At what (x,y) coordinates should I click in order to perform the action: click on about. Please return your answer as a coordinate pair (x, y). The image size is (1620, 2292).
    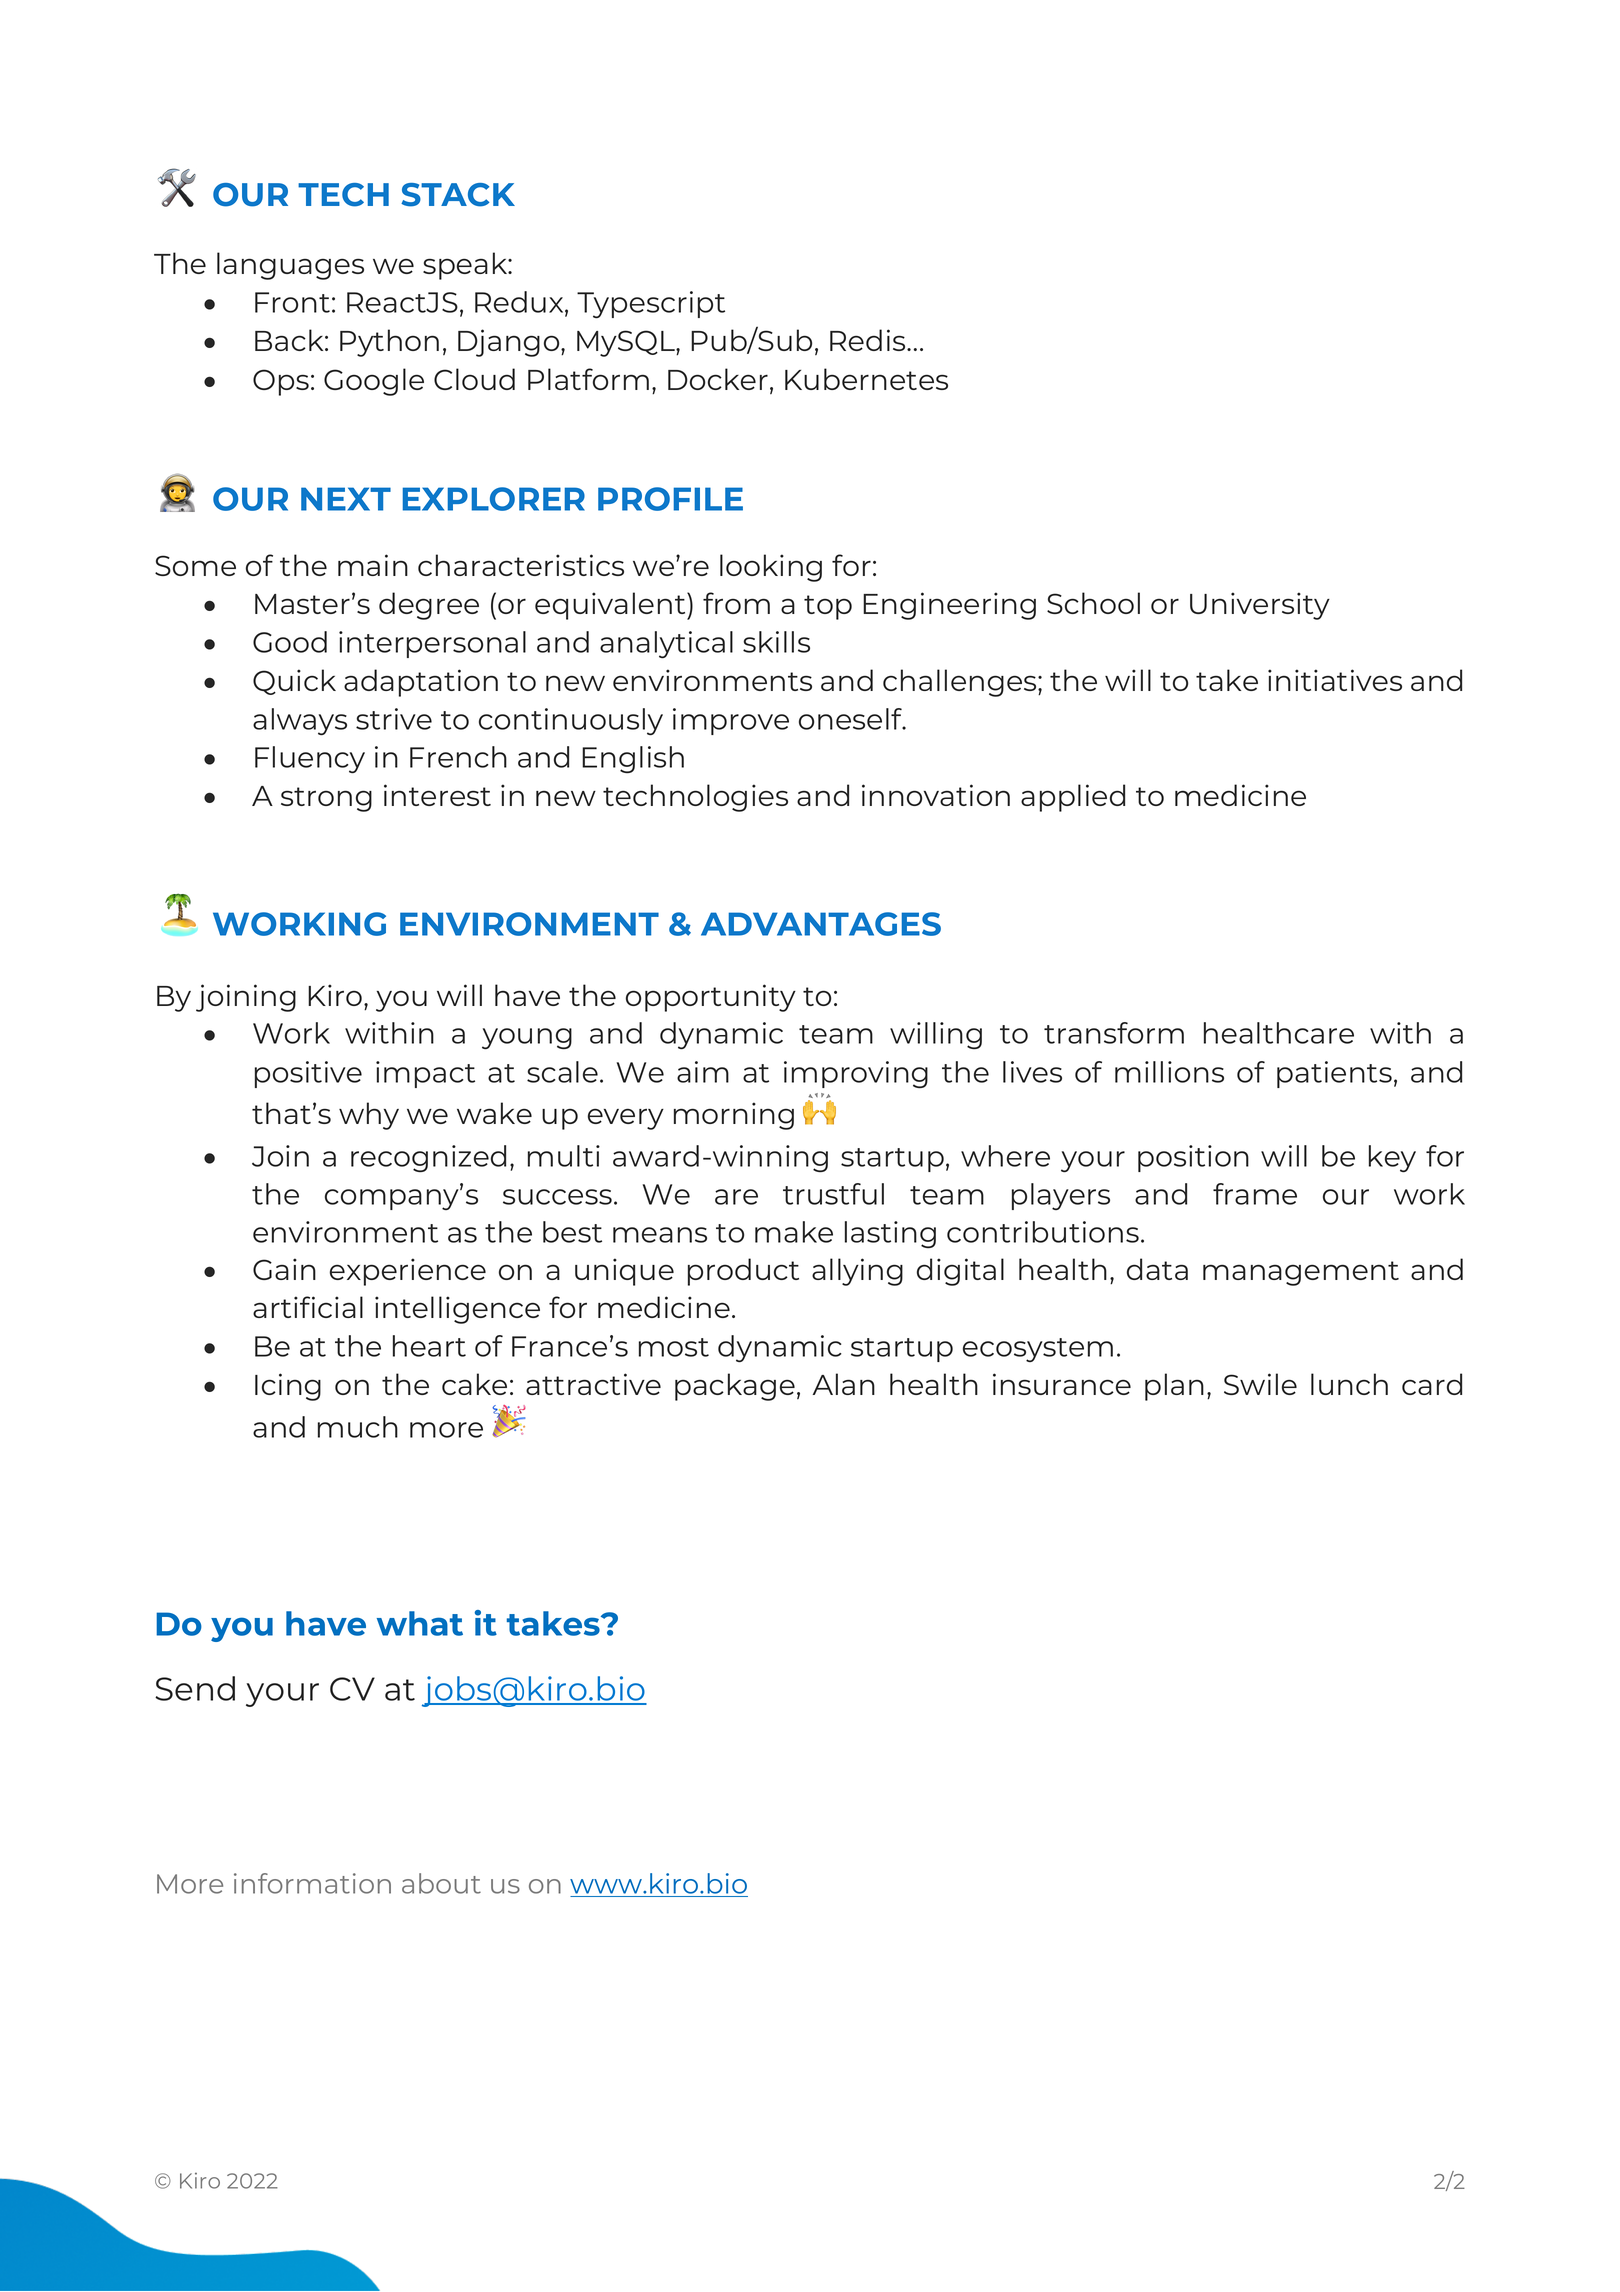
    Looking at the image, I should click on (441, 1883).
